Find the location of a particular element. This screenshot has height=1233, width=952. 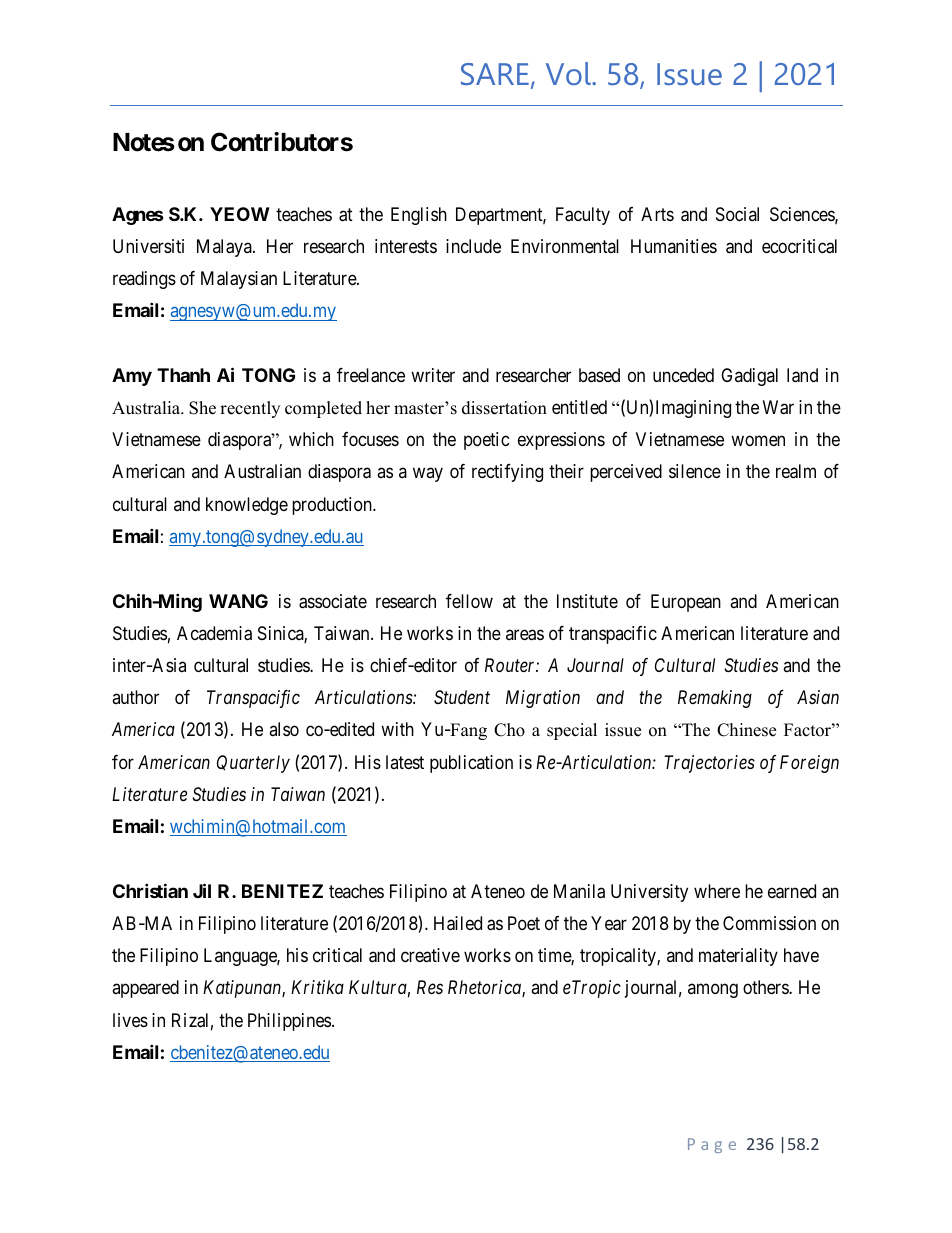

publication is located at coordinates (471, 764).
